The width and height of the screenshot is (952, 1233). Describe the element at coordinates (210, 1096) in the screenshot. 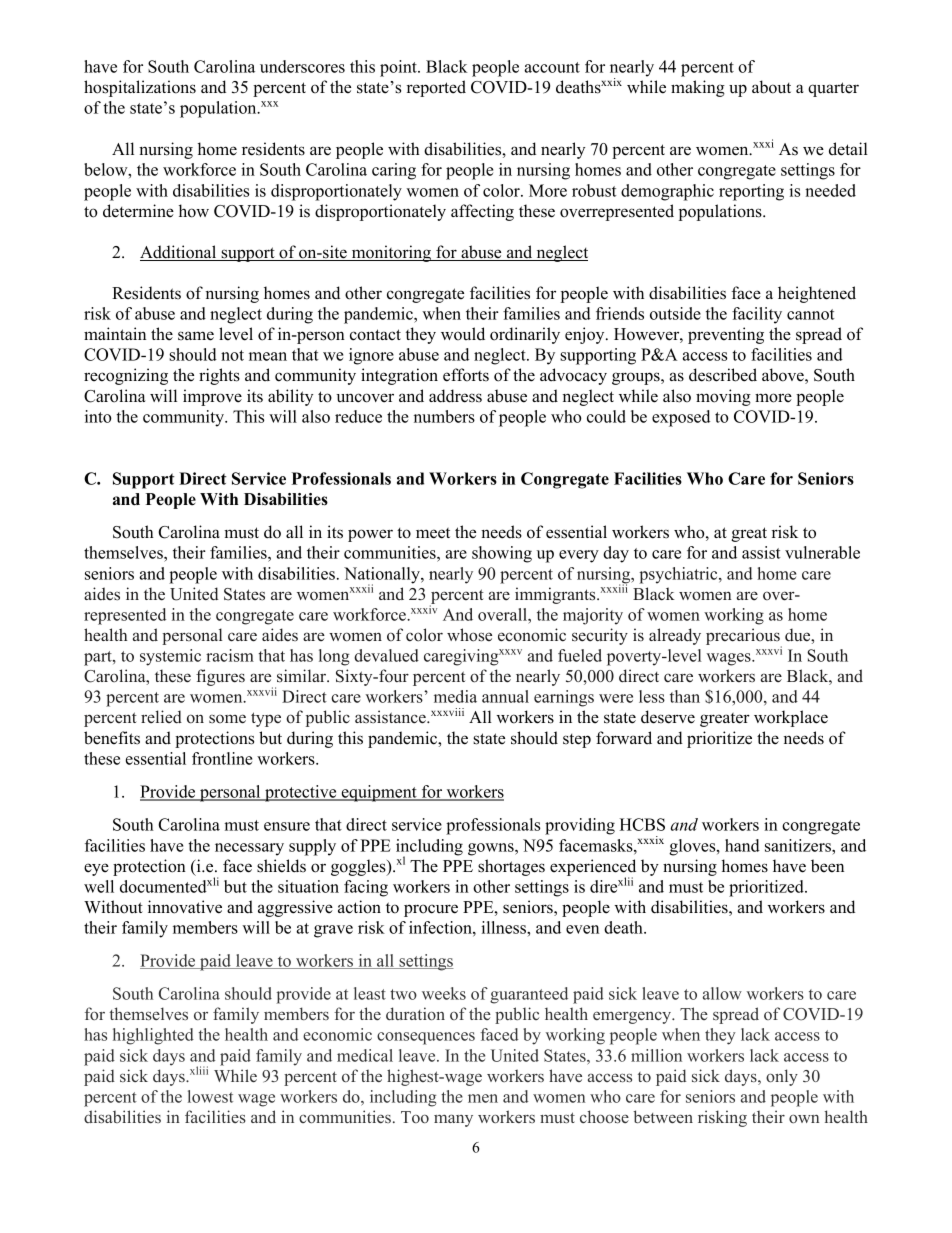

I see `lowest` at that location.
